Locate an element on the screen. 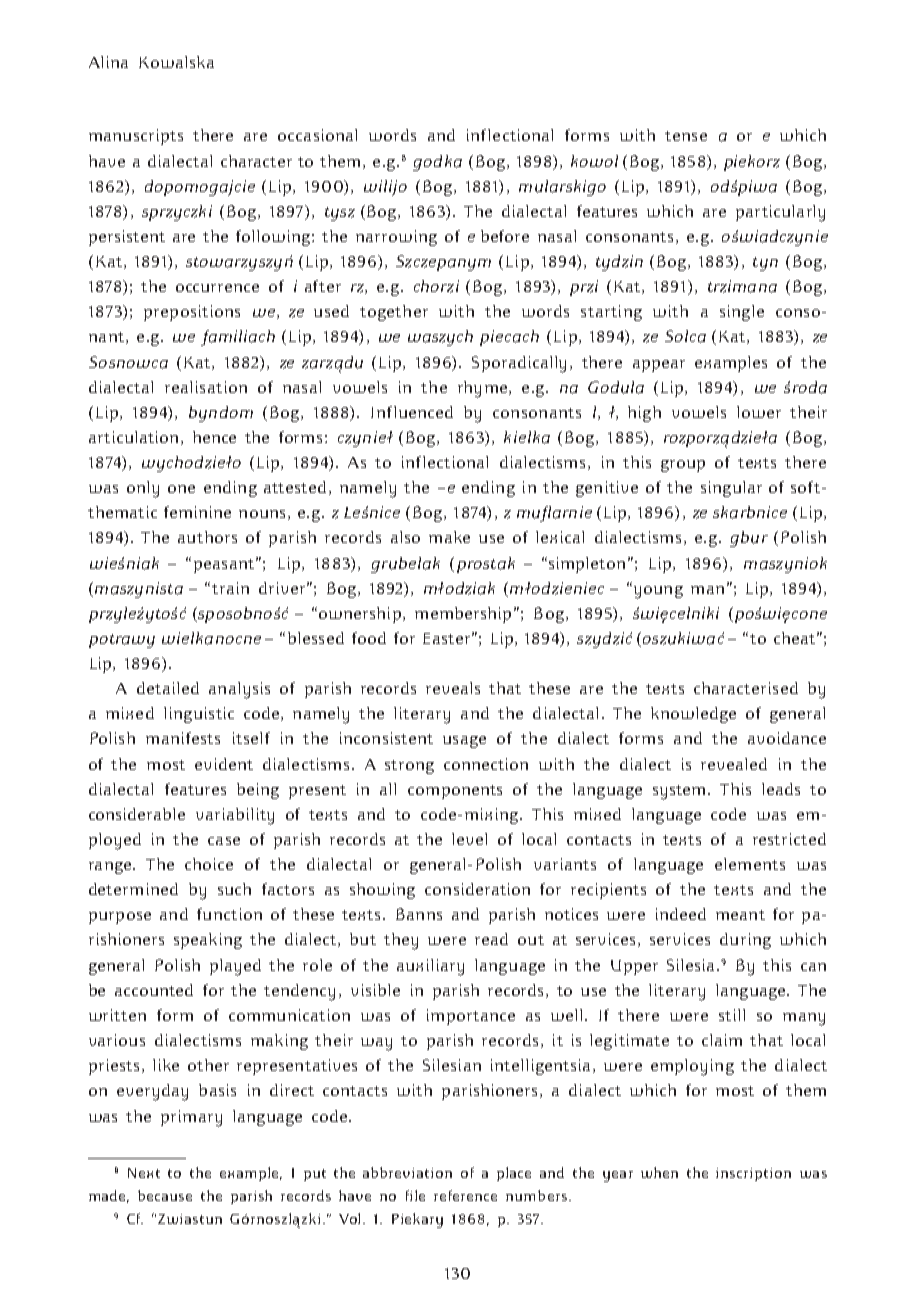  consideration is located at coordinates (477, 889).
